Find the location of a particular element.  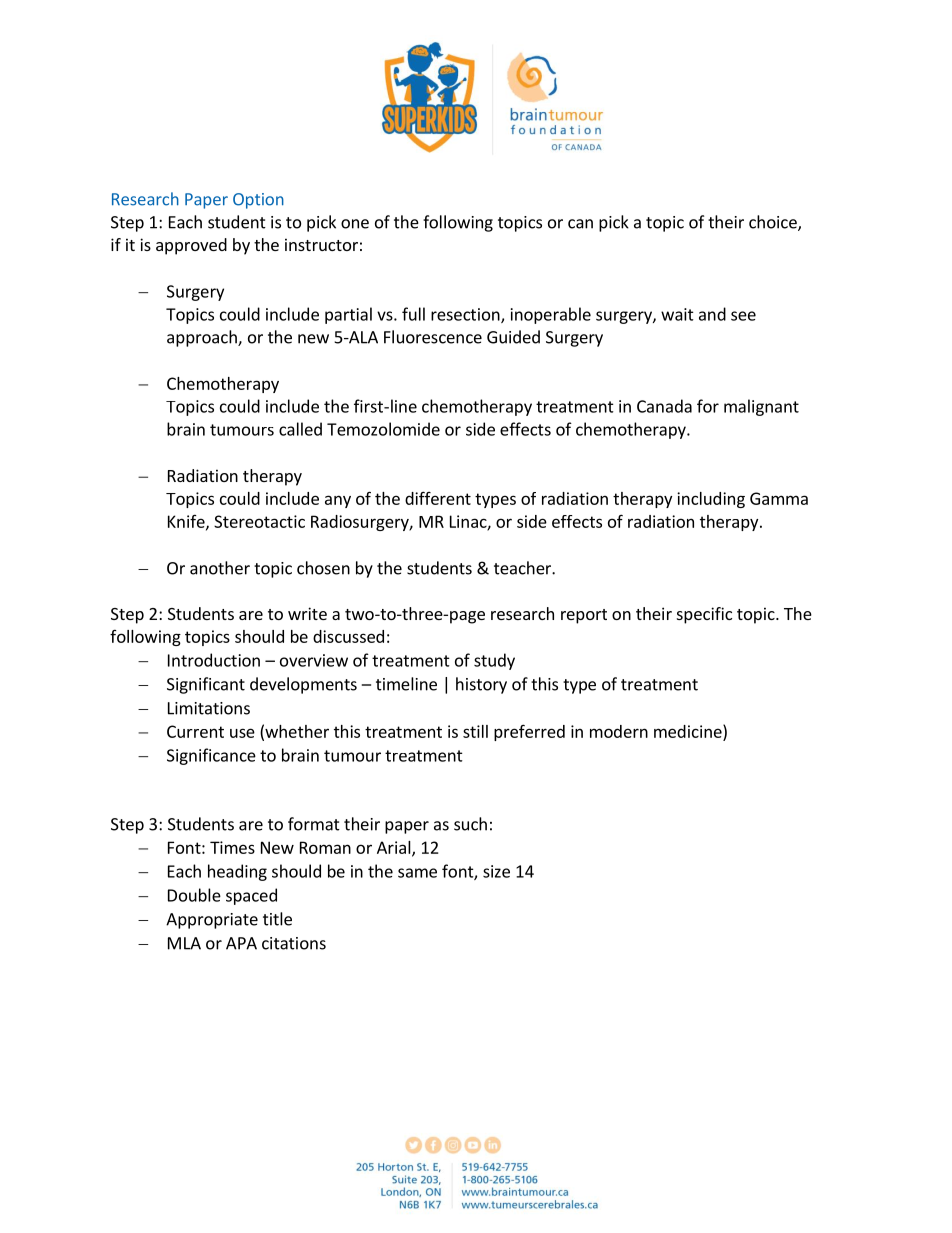

medicine is located at coordinates (689, 731).
